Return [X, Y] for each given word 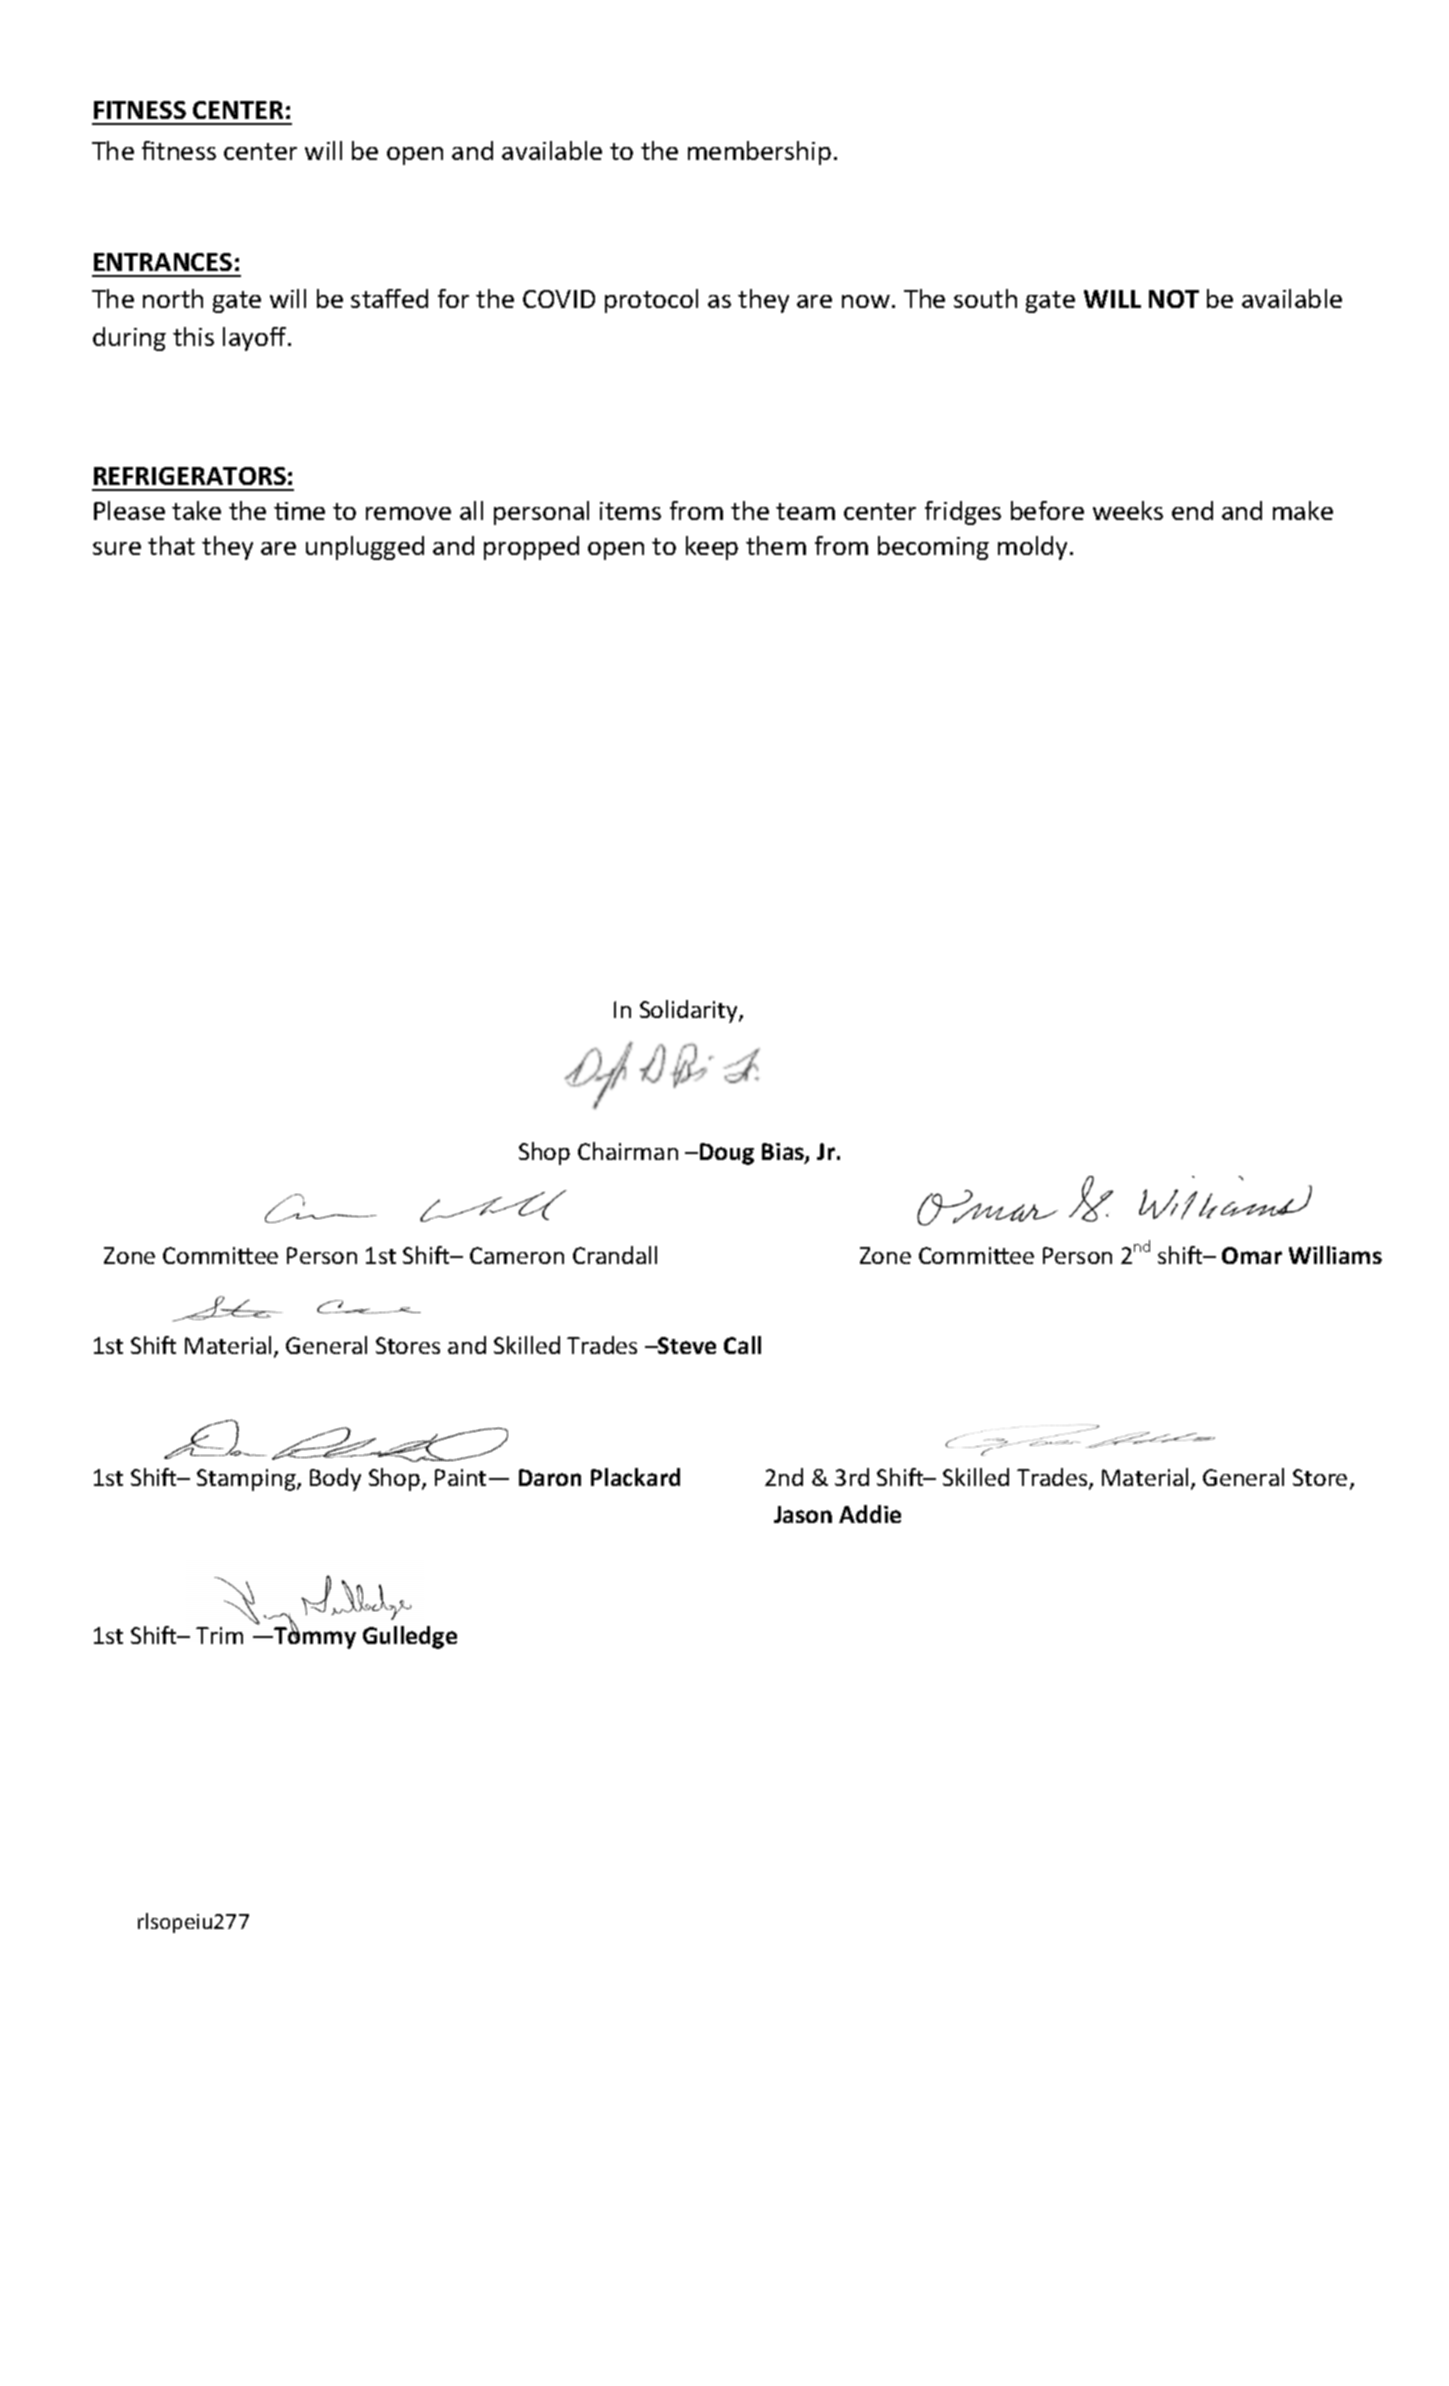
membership [759, 153]
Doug [727, 1154]
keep [712, 548]
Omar [1252, 1255]
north [173, 298]
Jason [803, 1514]
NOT [1174, 299]
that [171, 545]
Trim [219, 1635]
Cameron [517, 1255]
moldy [1034, 548]
